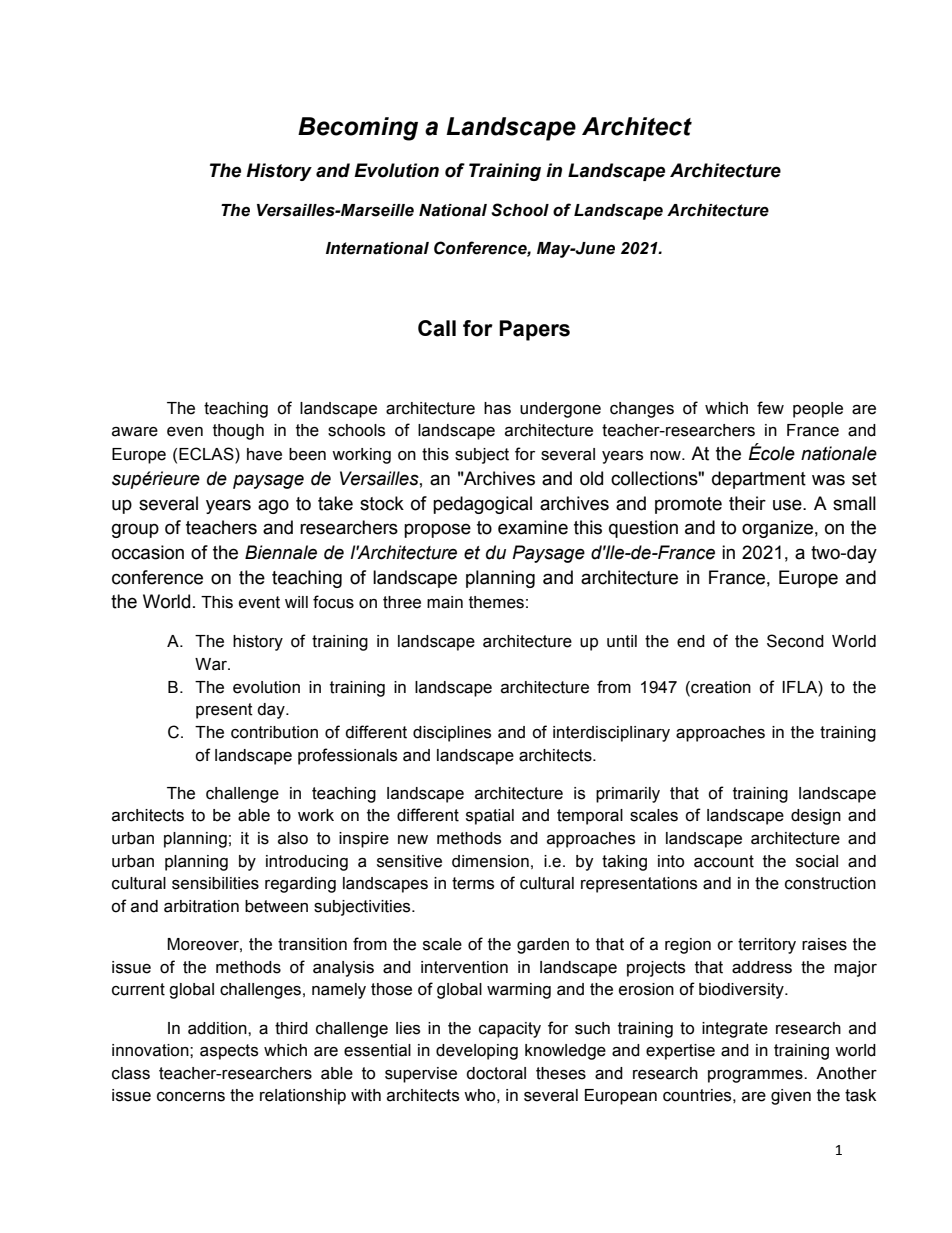 The height and width of the document is (1233, 952). What do you see at coordinates (534, 330) in the document?
I see `Papers` at bounding box center [534, 330].
